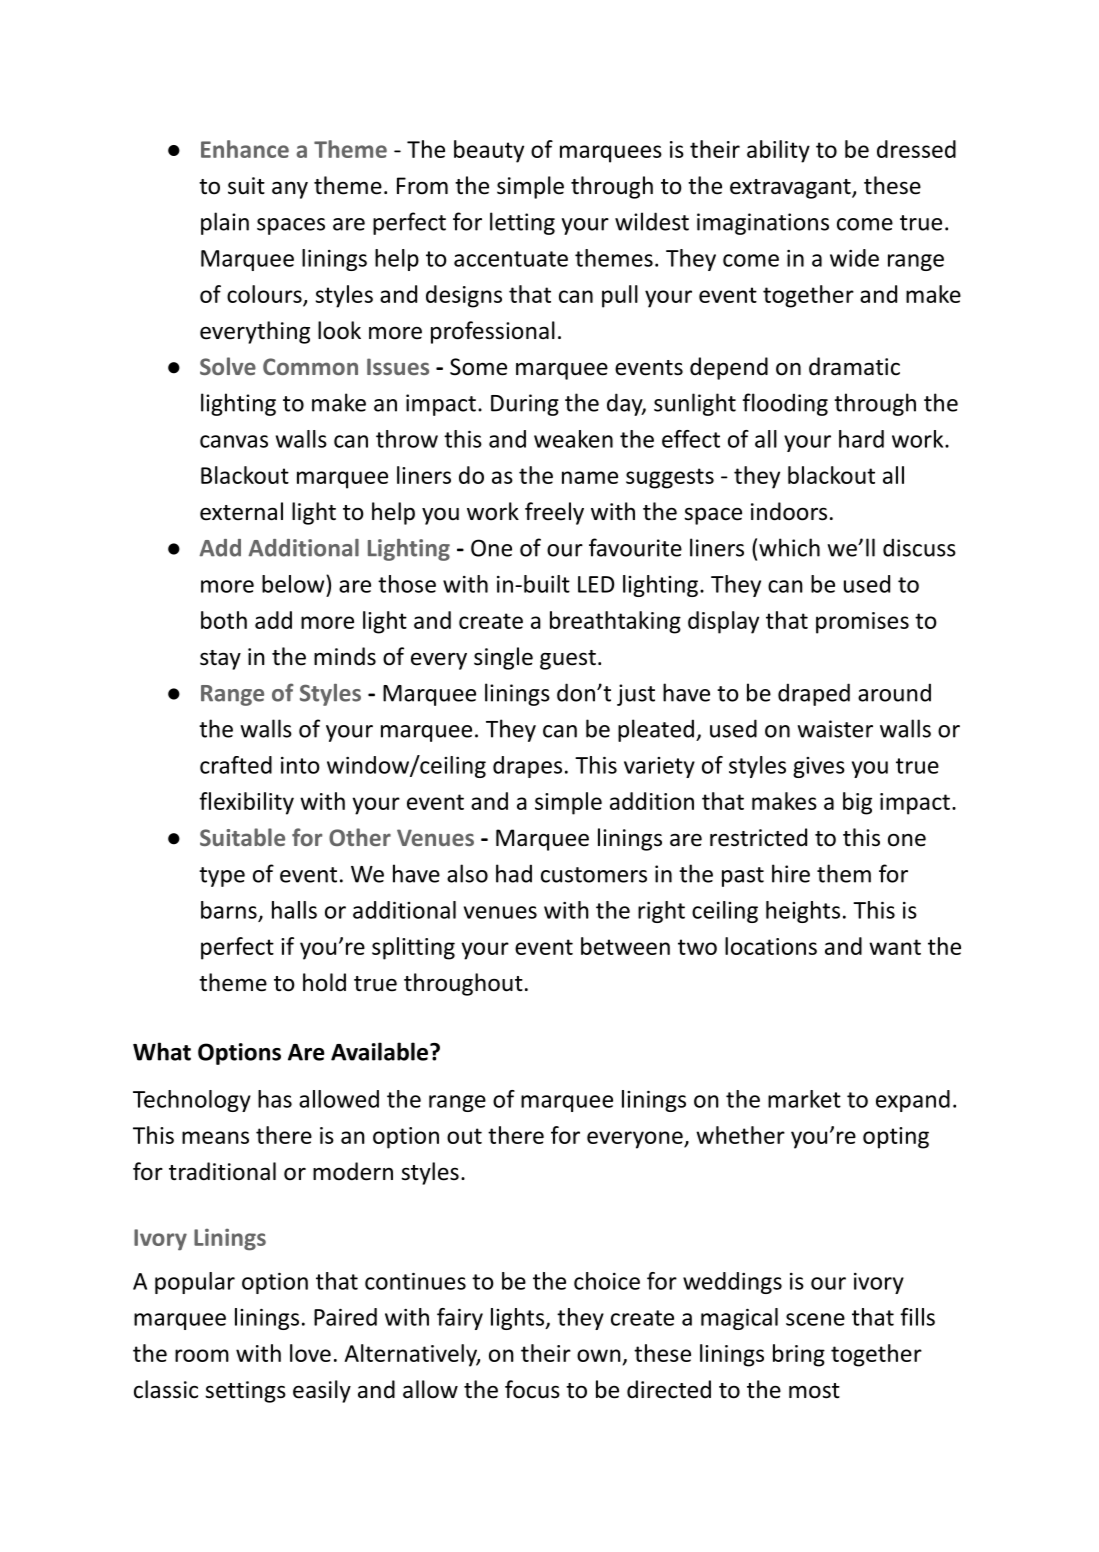 The image size is (1099, 1552). I want to click on heights, so click(803, 912).
